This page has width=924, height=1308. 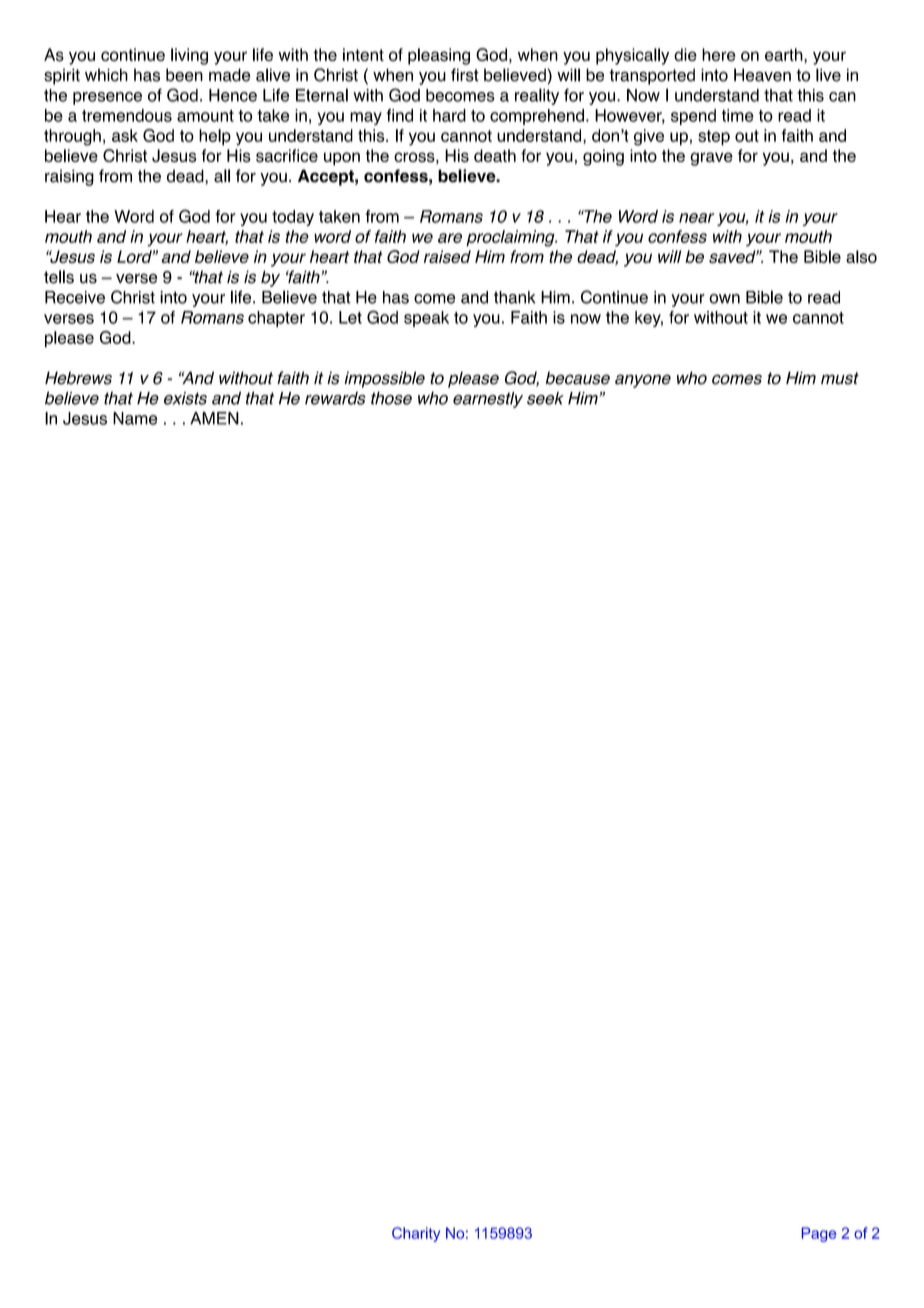 What do you see at coordinates (819, 1234) in the page?
I see `Page` at bounding box center [819, 1234].
